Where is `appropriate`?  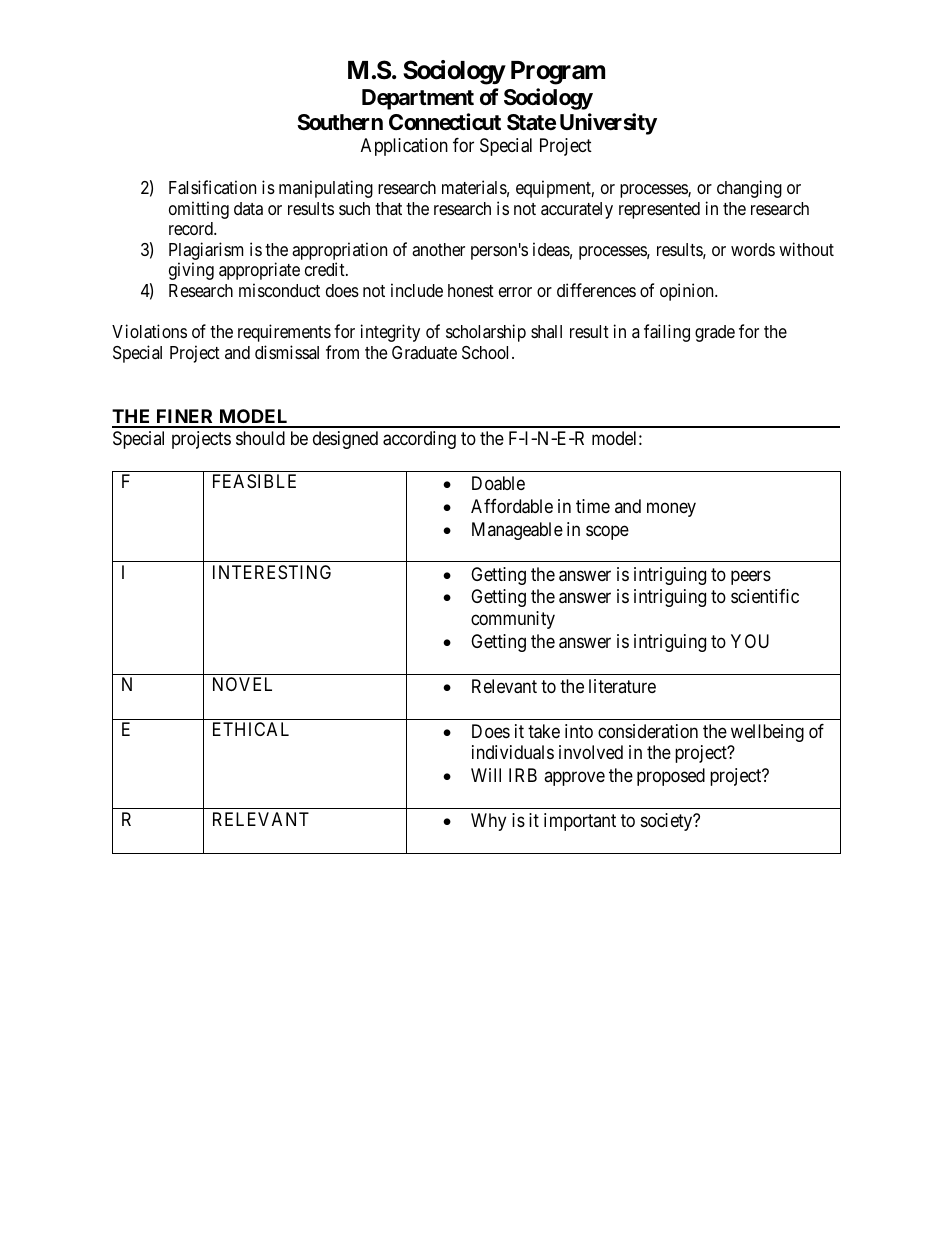
appropriate is located at coordinates (259, 271).
